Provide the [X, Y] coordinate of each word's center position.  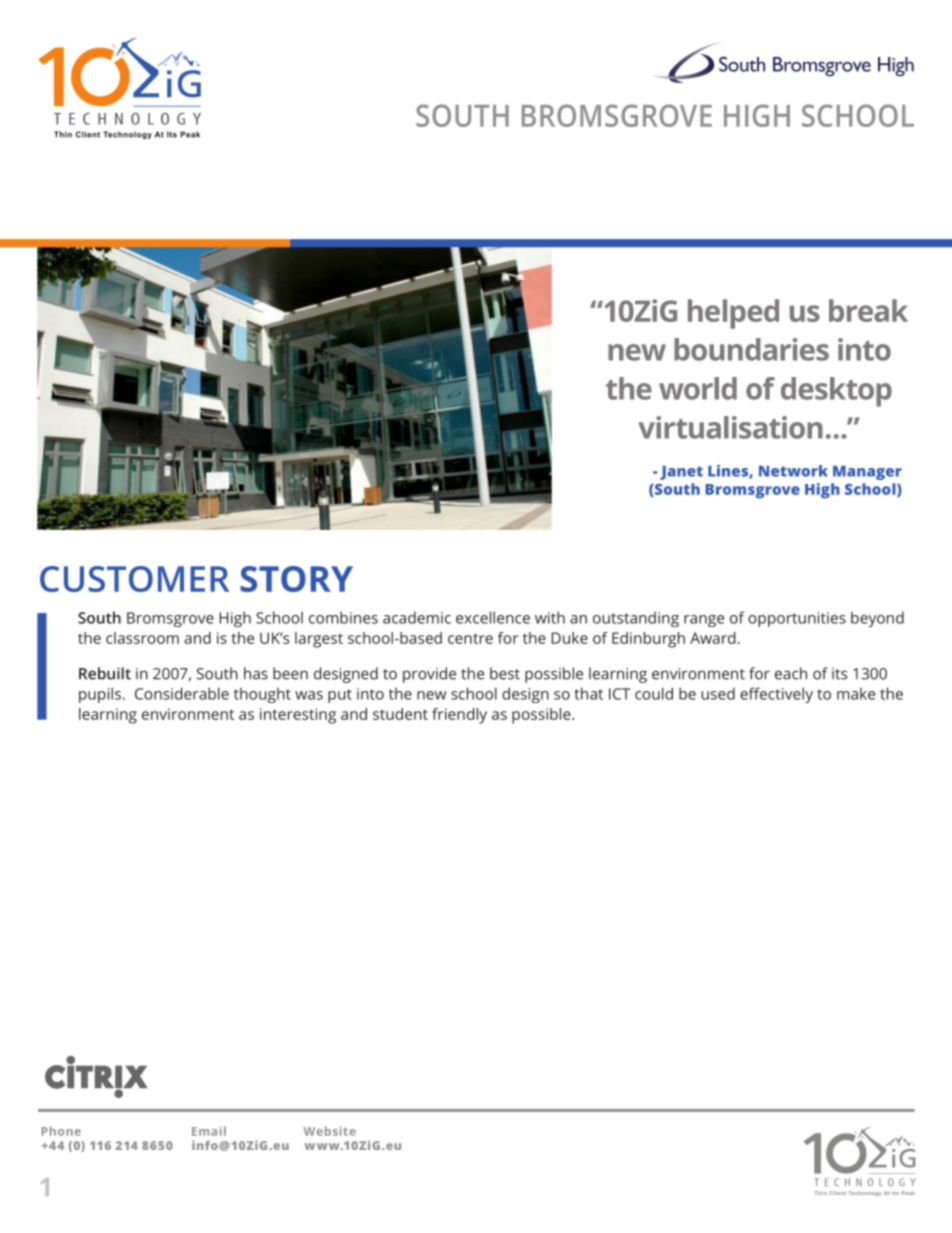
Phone [61, 1131]
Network [793, 471]
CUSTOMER [134, 579]
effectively [776, 695]
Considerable [182, 693]
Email [209, 1131]
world [698, 388]
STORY [296, 579]
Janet [681, 473]
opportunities [797, 619]
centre [470, 638]
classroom [142, 638]
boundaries [751, 349]
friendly [459, 716]
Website [330, 1131]
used [718, 693]
